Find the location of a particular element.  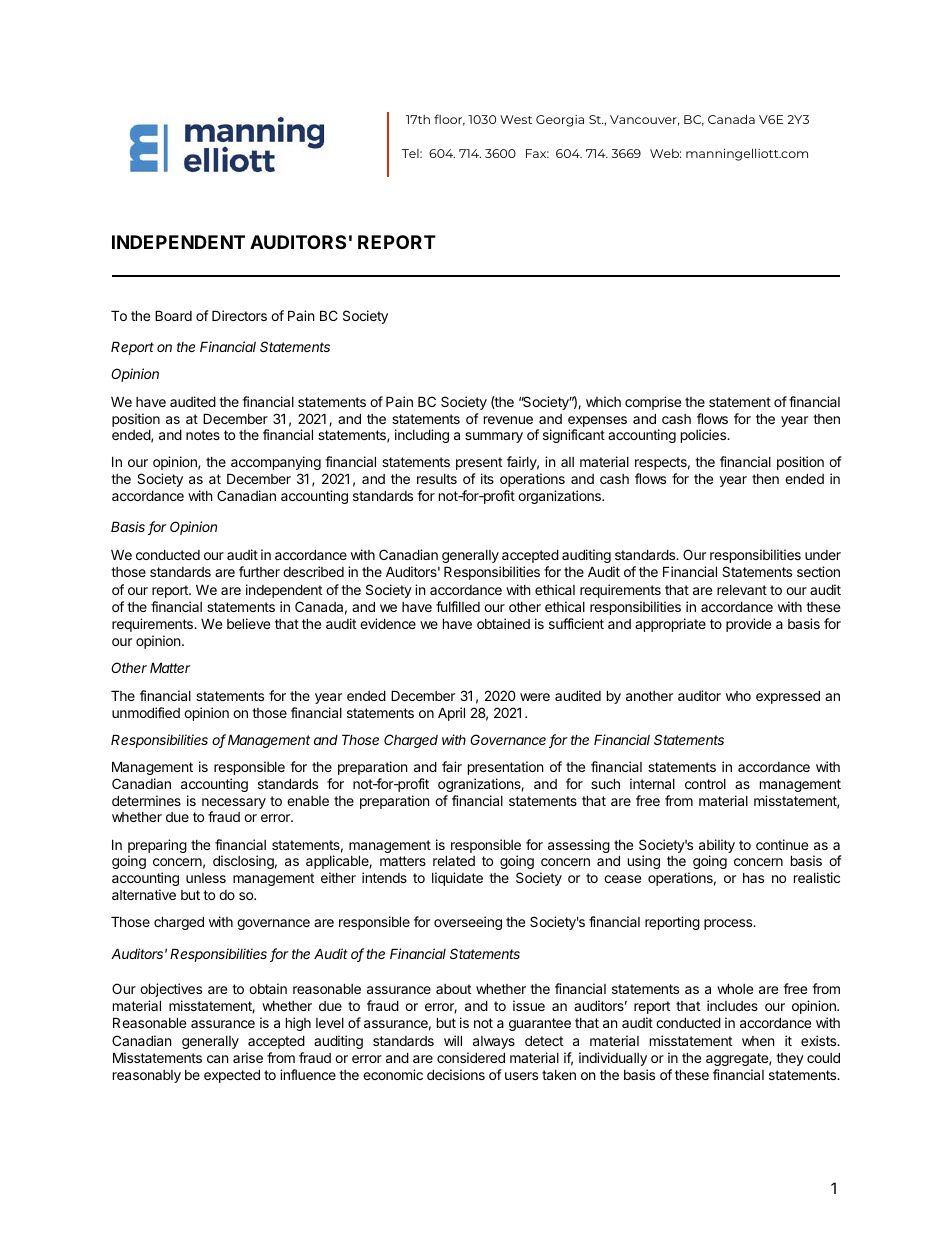

West is located at coordinates (516, 119).
